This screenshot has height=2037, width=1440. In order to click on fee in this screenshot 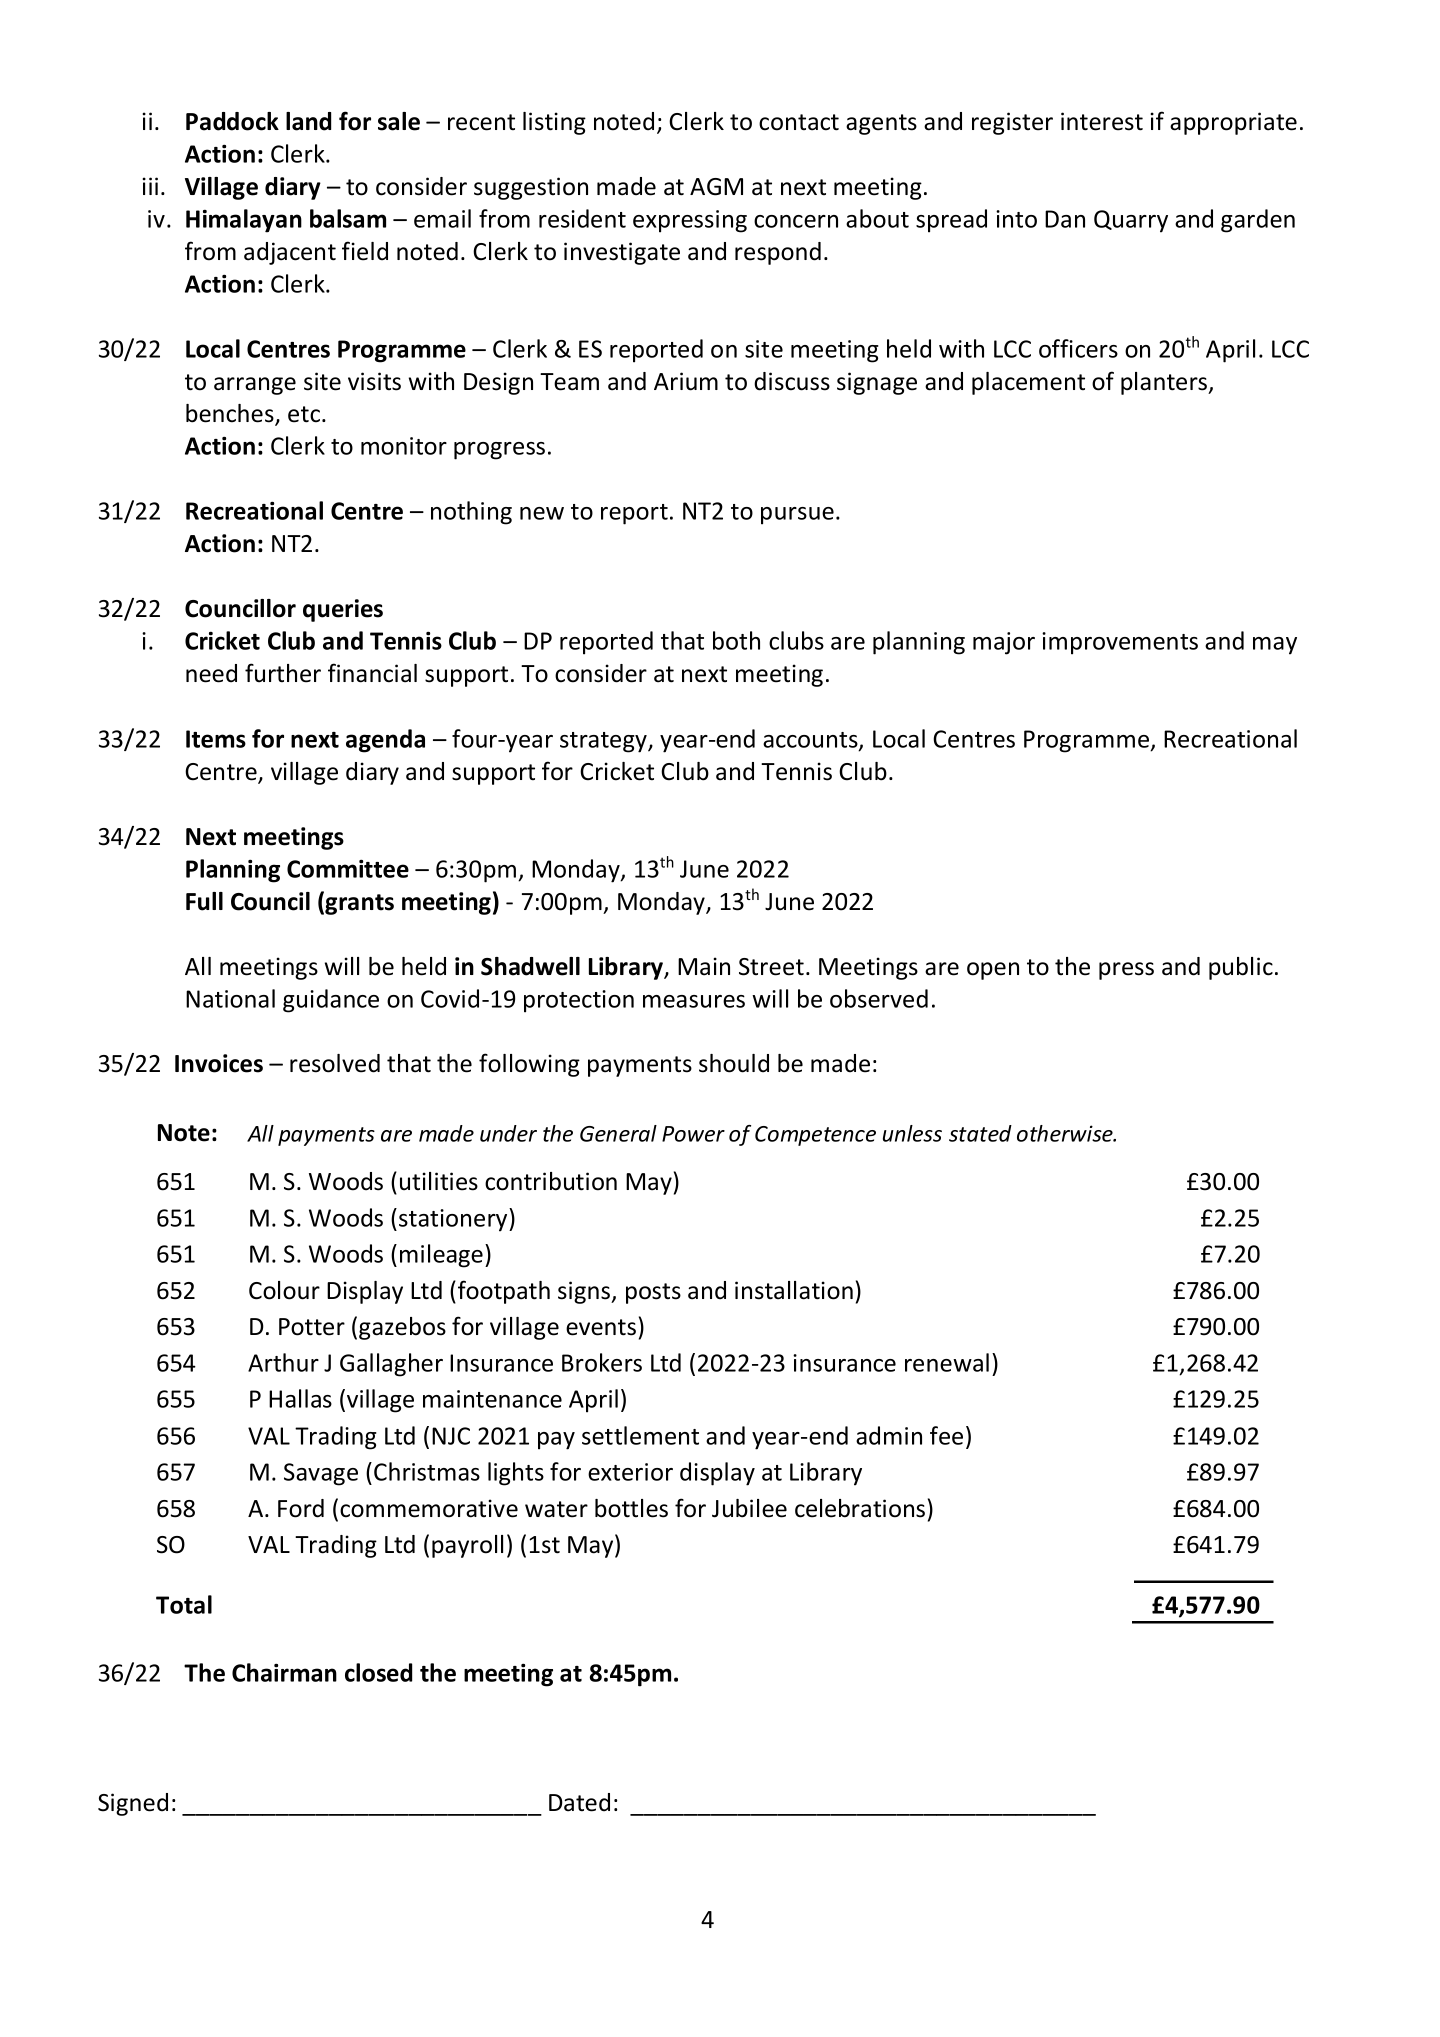, I will do `click(946, 1435)`.
